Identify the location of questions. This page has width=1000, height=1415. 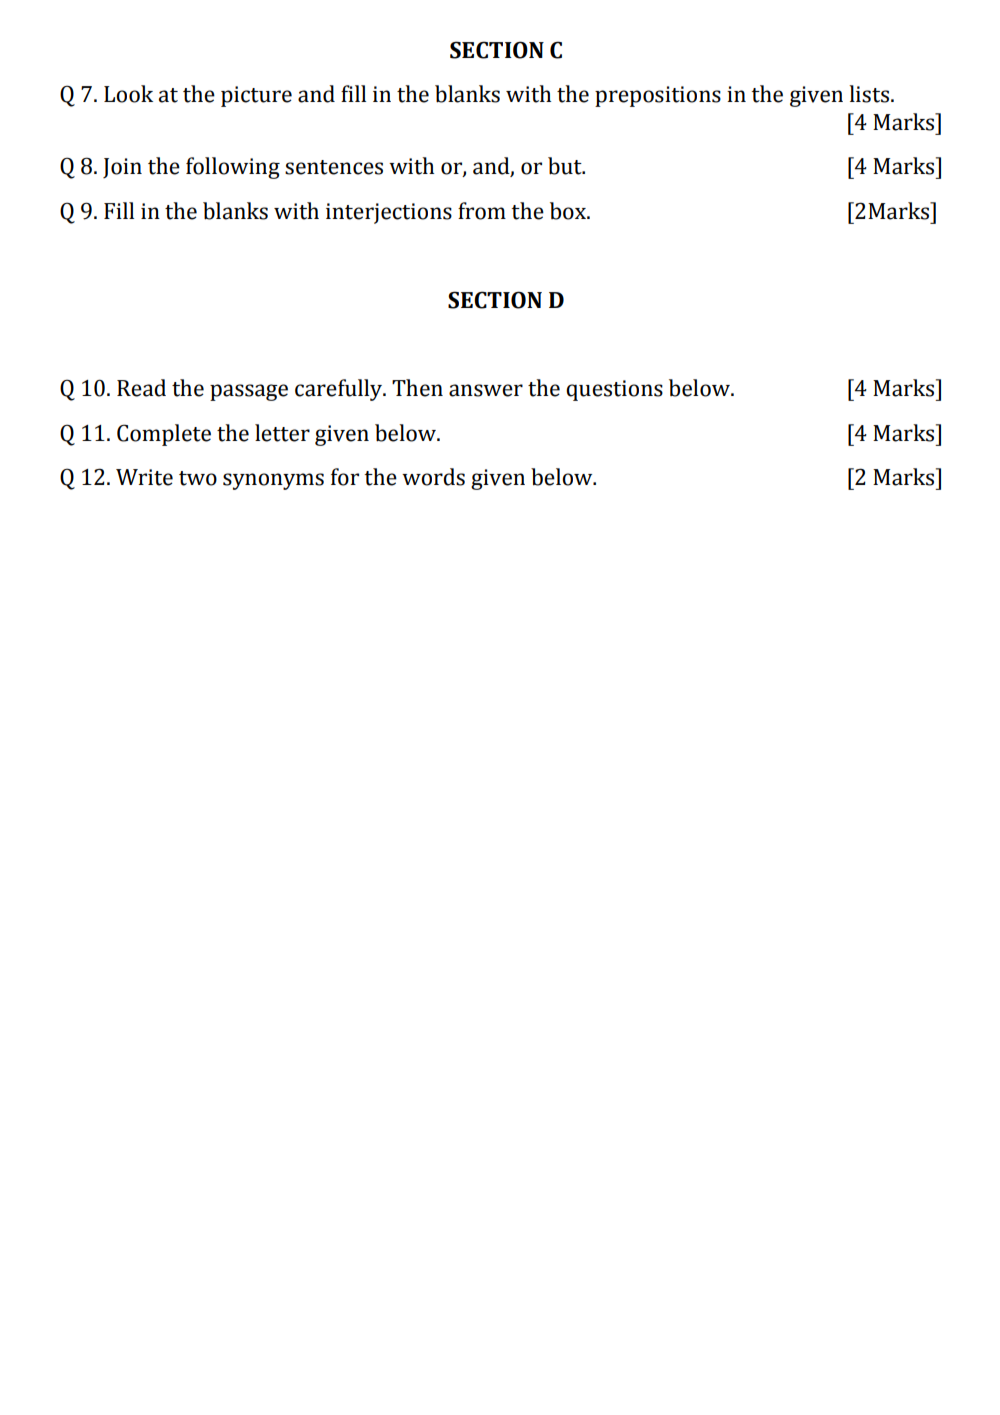
(614, 390).
